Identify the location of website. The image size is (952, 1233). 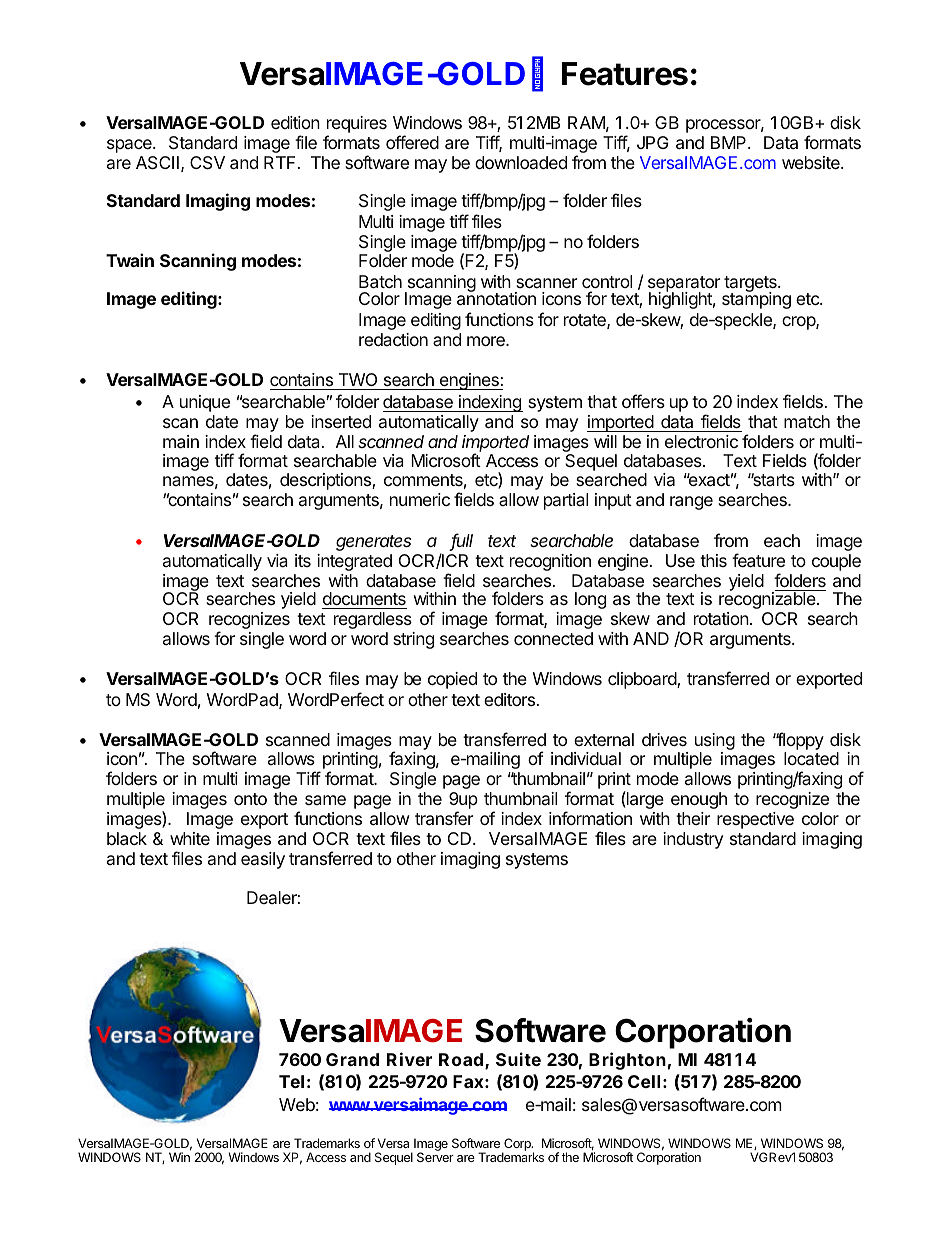
(812, 162).
